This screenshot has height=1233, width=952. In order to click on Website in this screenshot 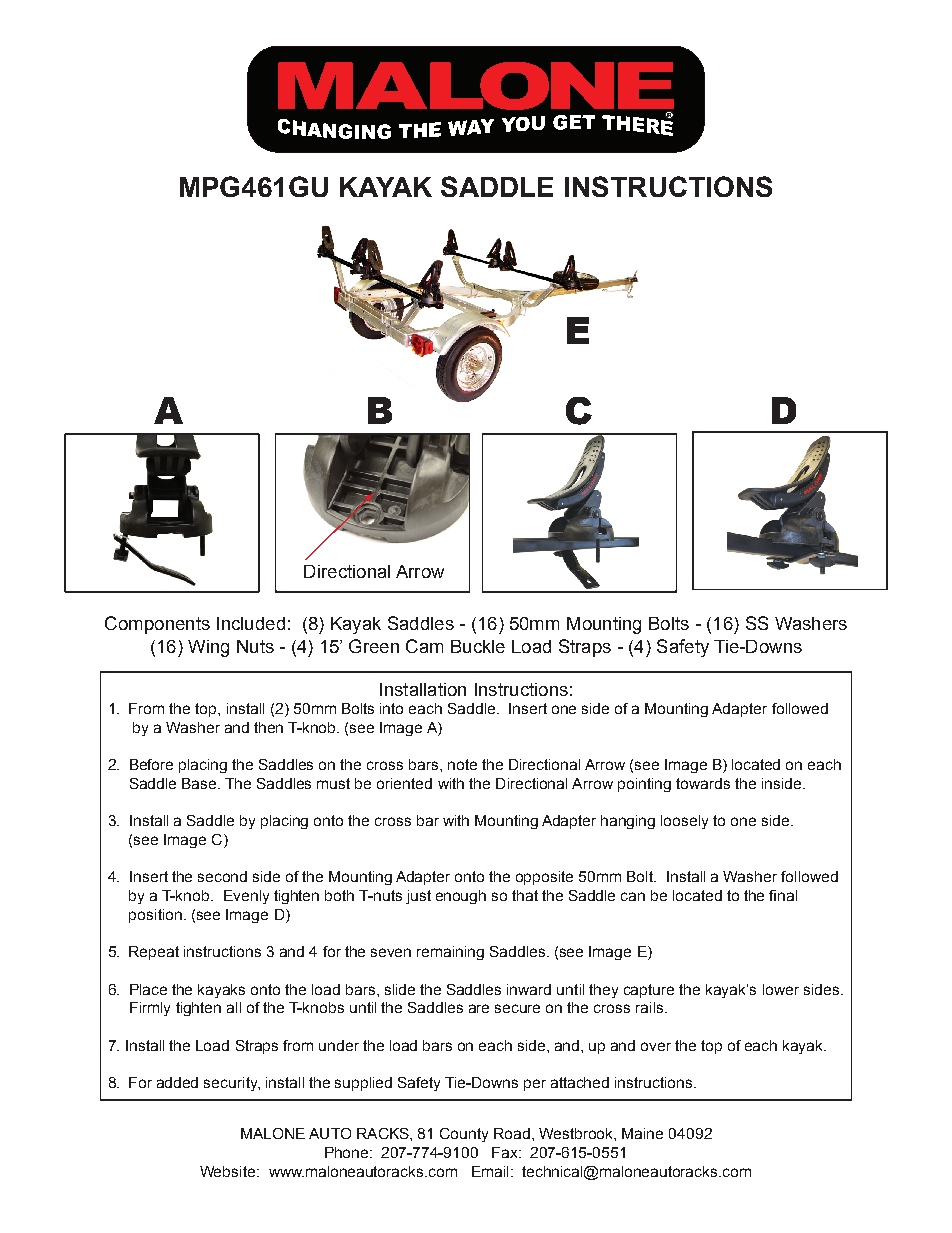, I will do `click(229, 1171)`.
